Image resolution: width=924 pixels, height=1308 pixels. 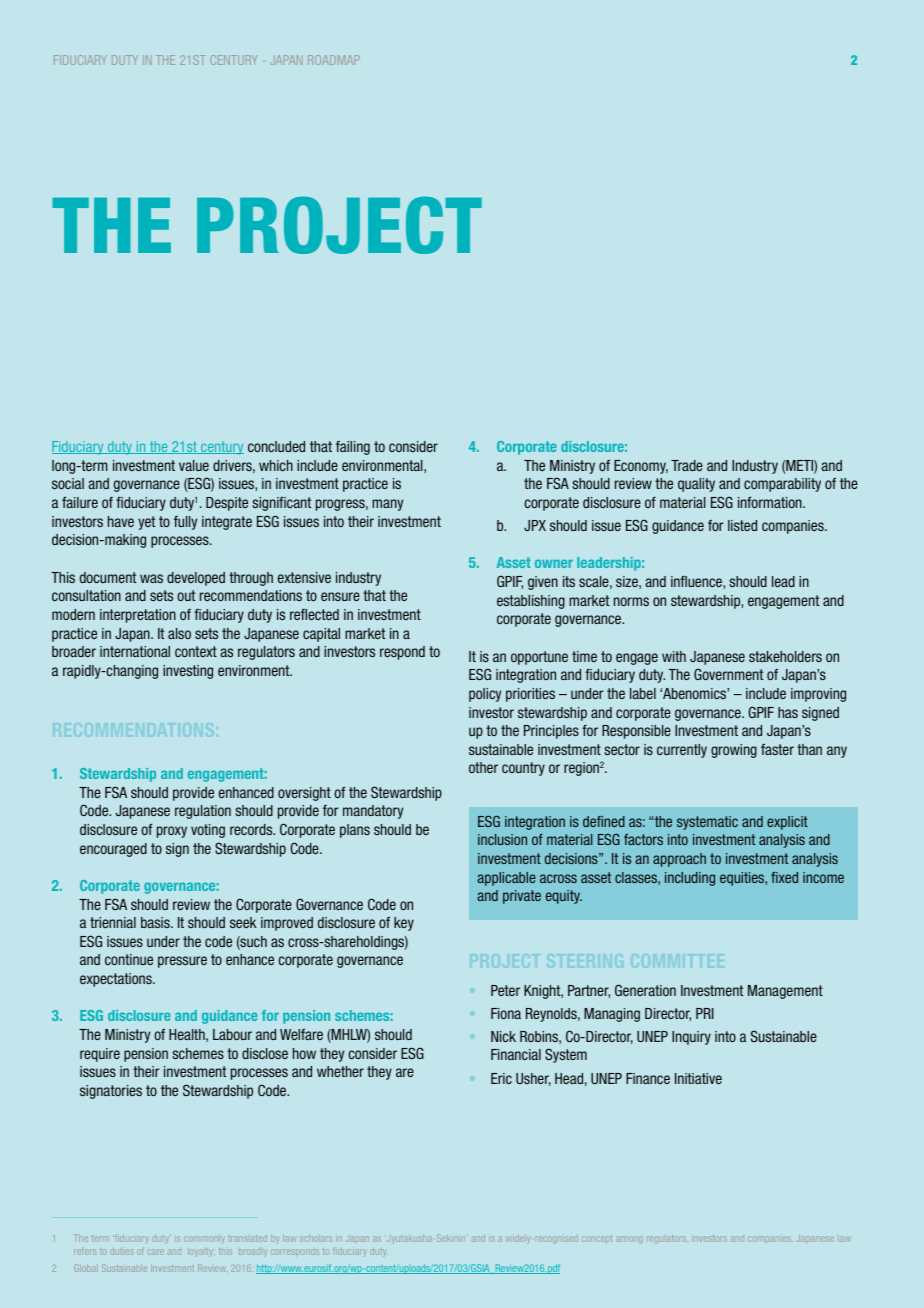 I want to click on international, so click(x=135, y=651).
